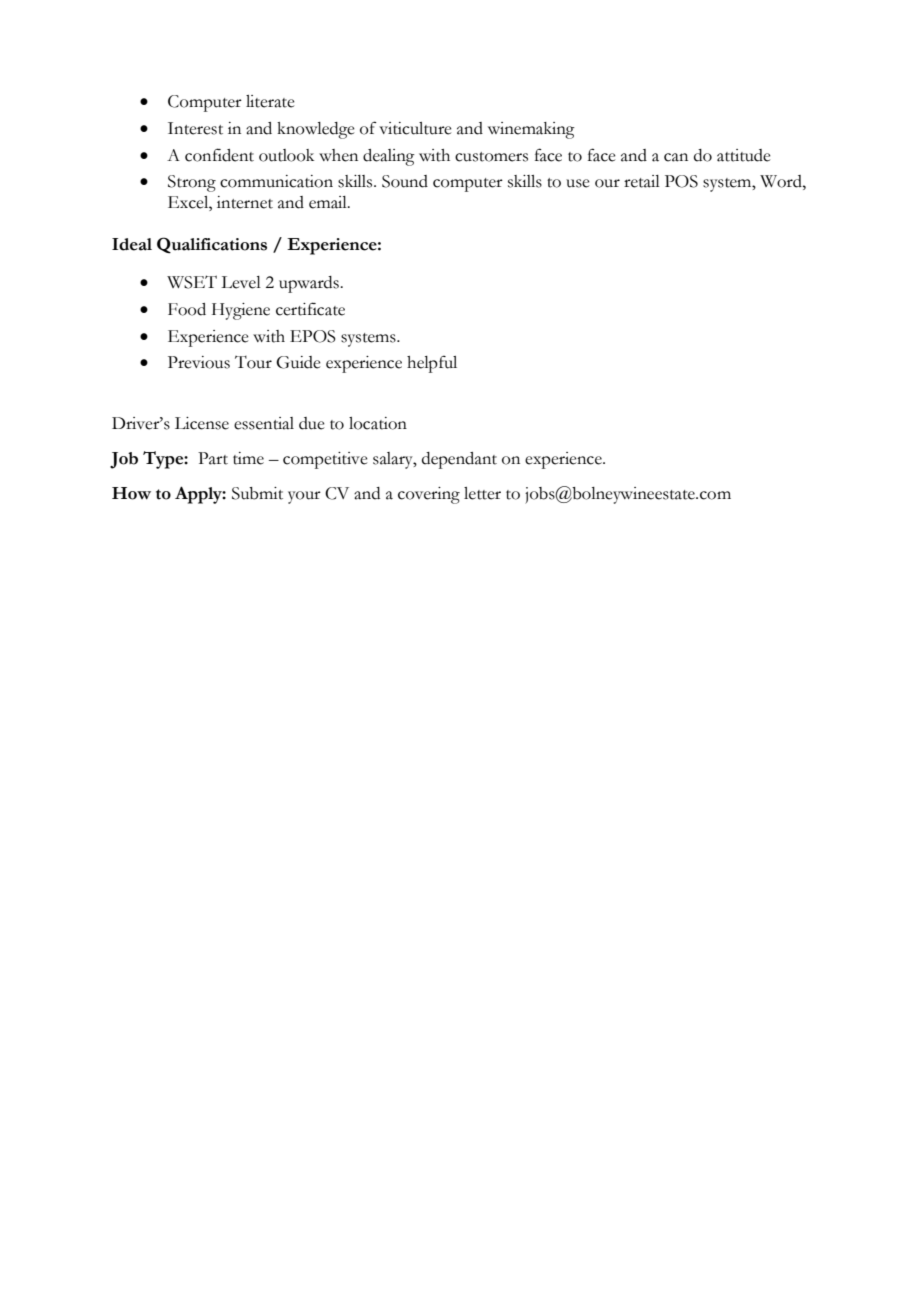 This screenshot has height=1308, width=924. I want to click on Strong, so click(192, 183).
